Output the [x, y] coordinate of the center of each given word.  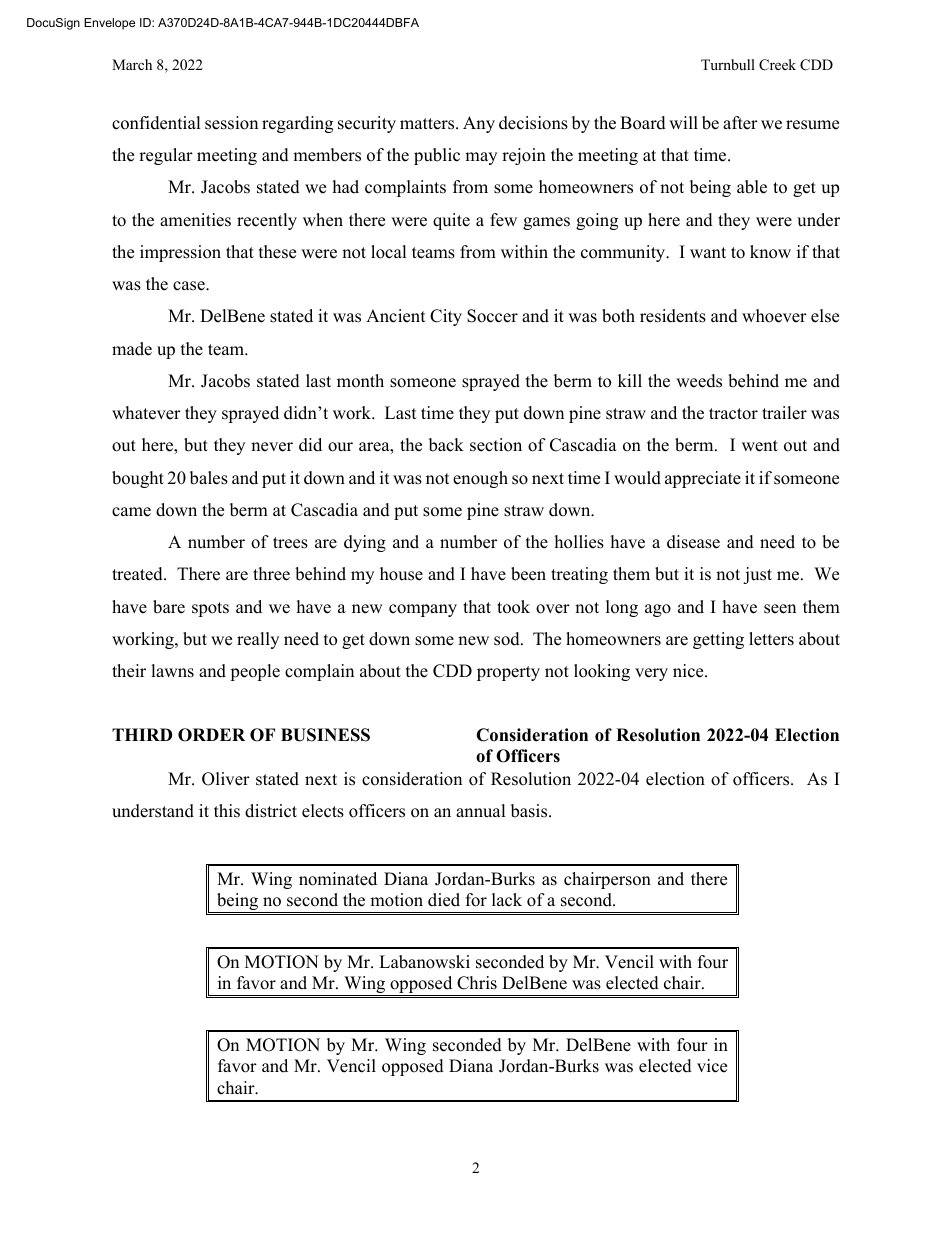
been [528, 574]
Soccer [492, 316]
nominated [338, 879]
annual [481, 811]
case [190, 286]
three [271, 574]
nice [689, 671]
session [231, 123]
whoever [774, 316]
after [740, 123]
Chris [477, 983]
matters [428, 124]
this [227, 811]
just [757, 575]
